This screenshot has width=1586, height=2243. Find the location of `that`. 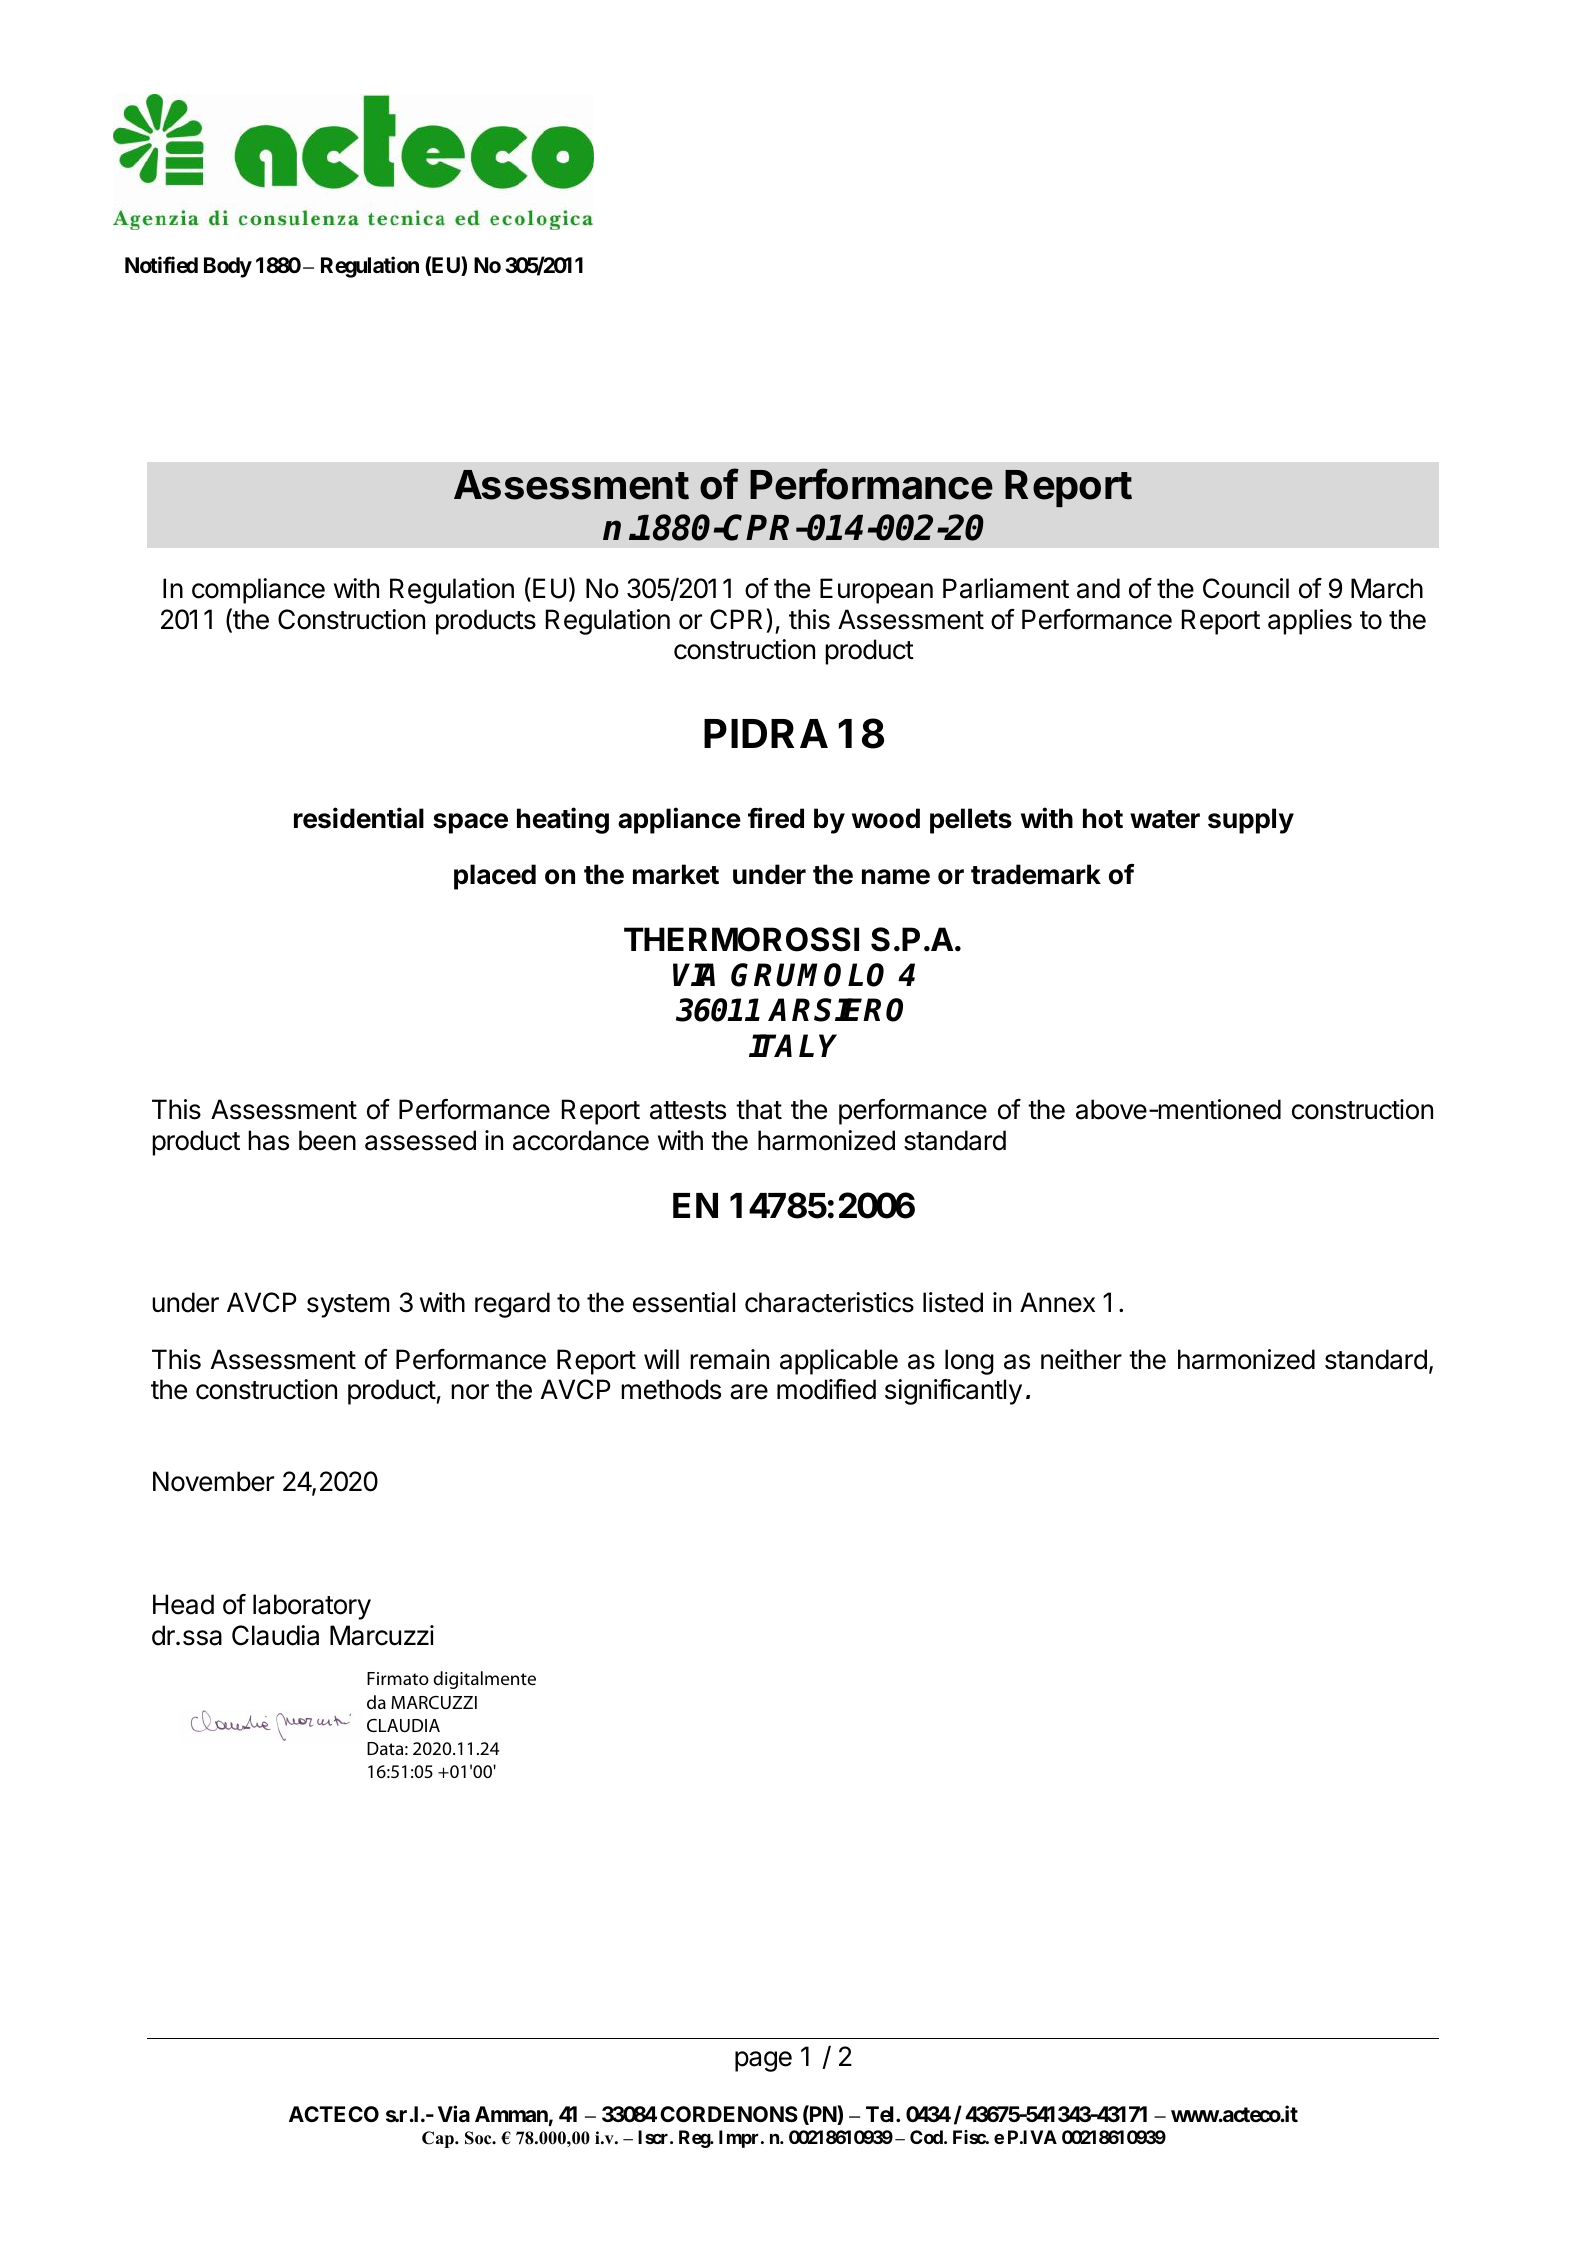

that is located at coordinates (759, 1109).
